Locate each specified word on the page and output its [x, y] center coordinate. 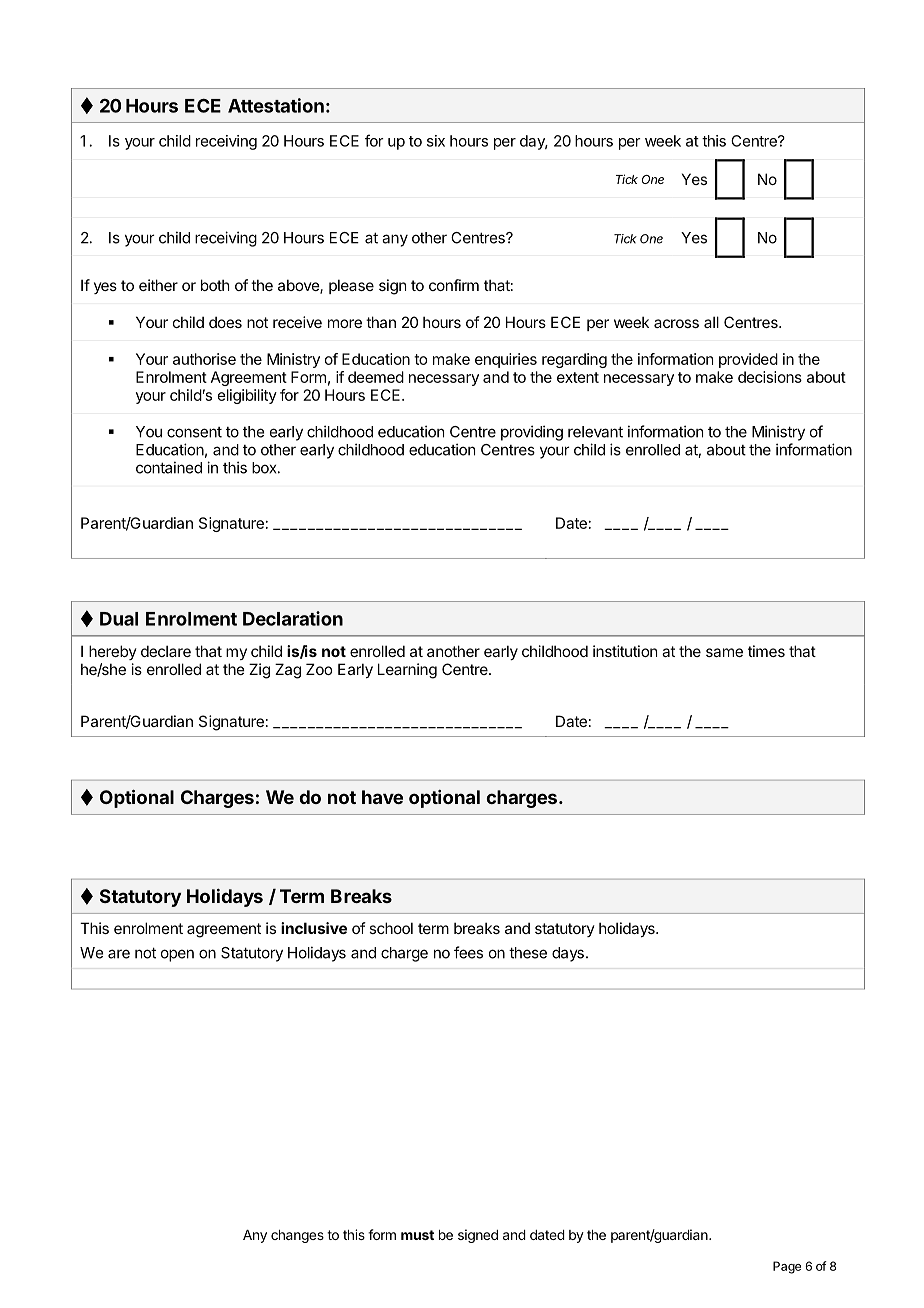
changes [297, 1236]
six [436, 141]
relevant [595, 432]
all [711, 322]
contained [169, 467]
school [391, 928]
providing [532, 433]
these [528, 953]
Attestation [276, 105]
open [177, 955]
